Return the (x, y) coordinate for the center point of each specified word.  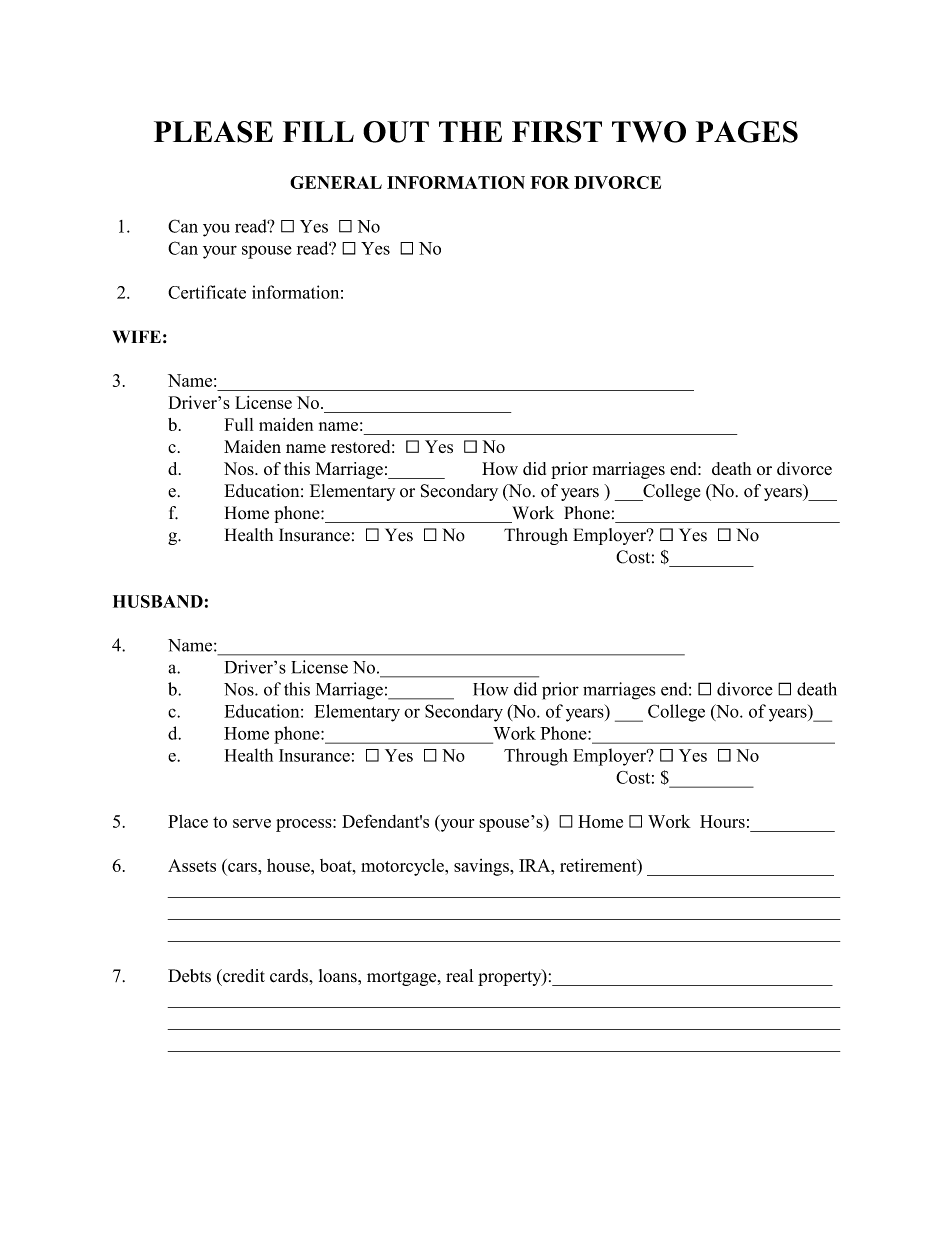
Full (239, 424)
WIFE (137, 336)
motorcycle (403, 867)
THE (470, 131)
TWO (649, 132)
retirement (599, 866)
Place (188, 821)
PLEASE (213, 132)
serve (252, 823)
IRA (536, 865)
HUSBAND (158, 601)
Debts (189, 976)
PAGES (747, 132)
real (460, 976)
